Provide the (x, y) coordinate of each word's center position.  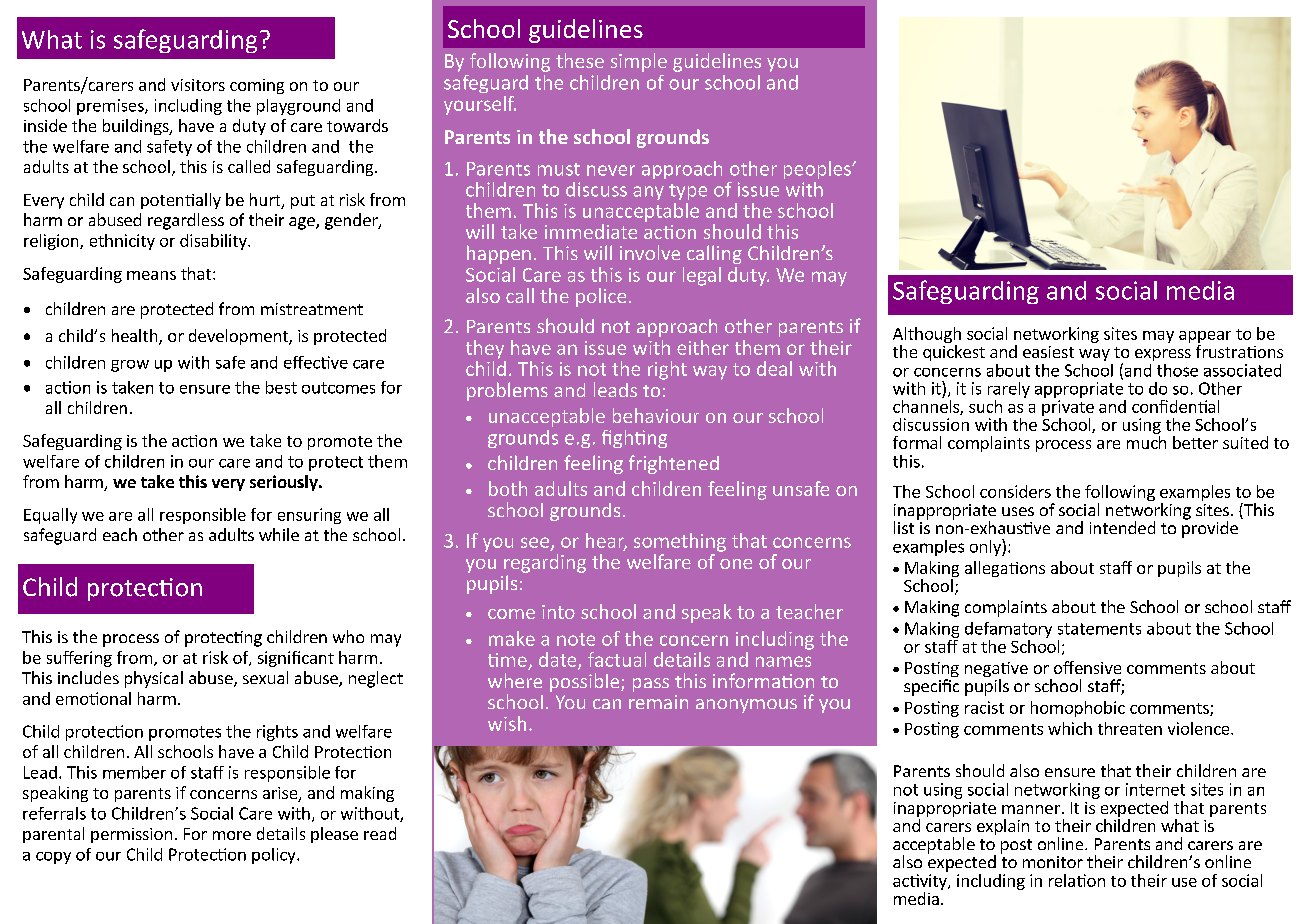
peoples (818, 170)
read (380, 833)
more (232, 835)
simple (639, 62)
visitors (198, 85)
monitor (1053, 862)
